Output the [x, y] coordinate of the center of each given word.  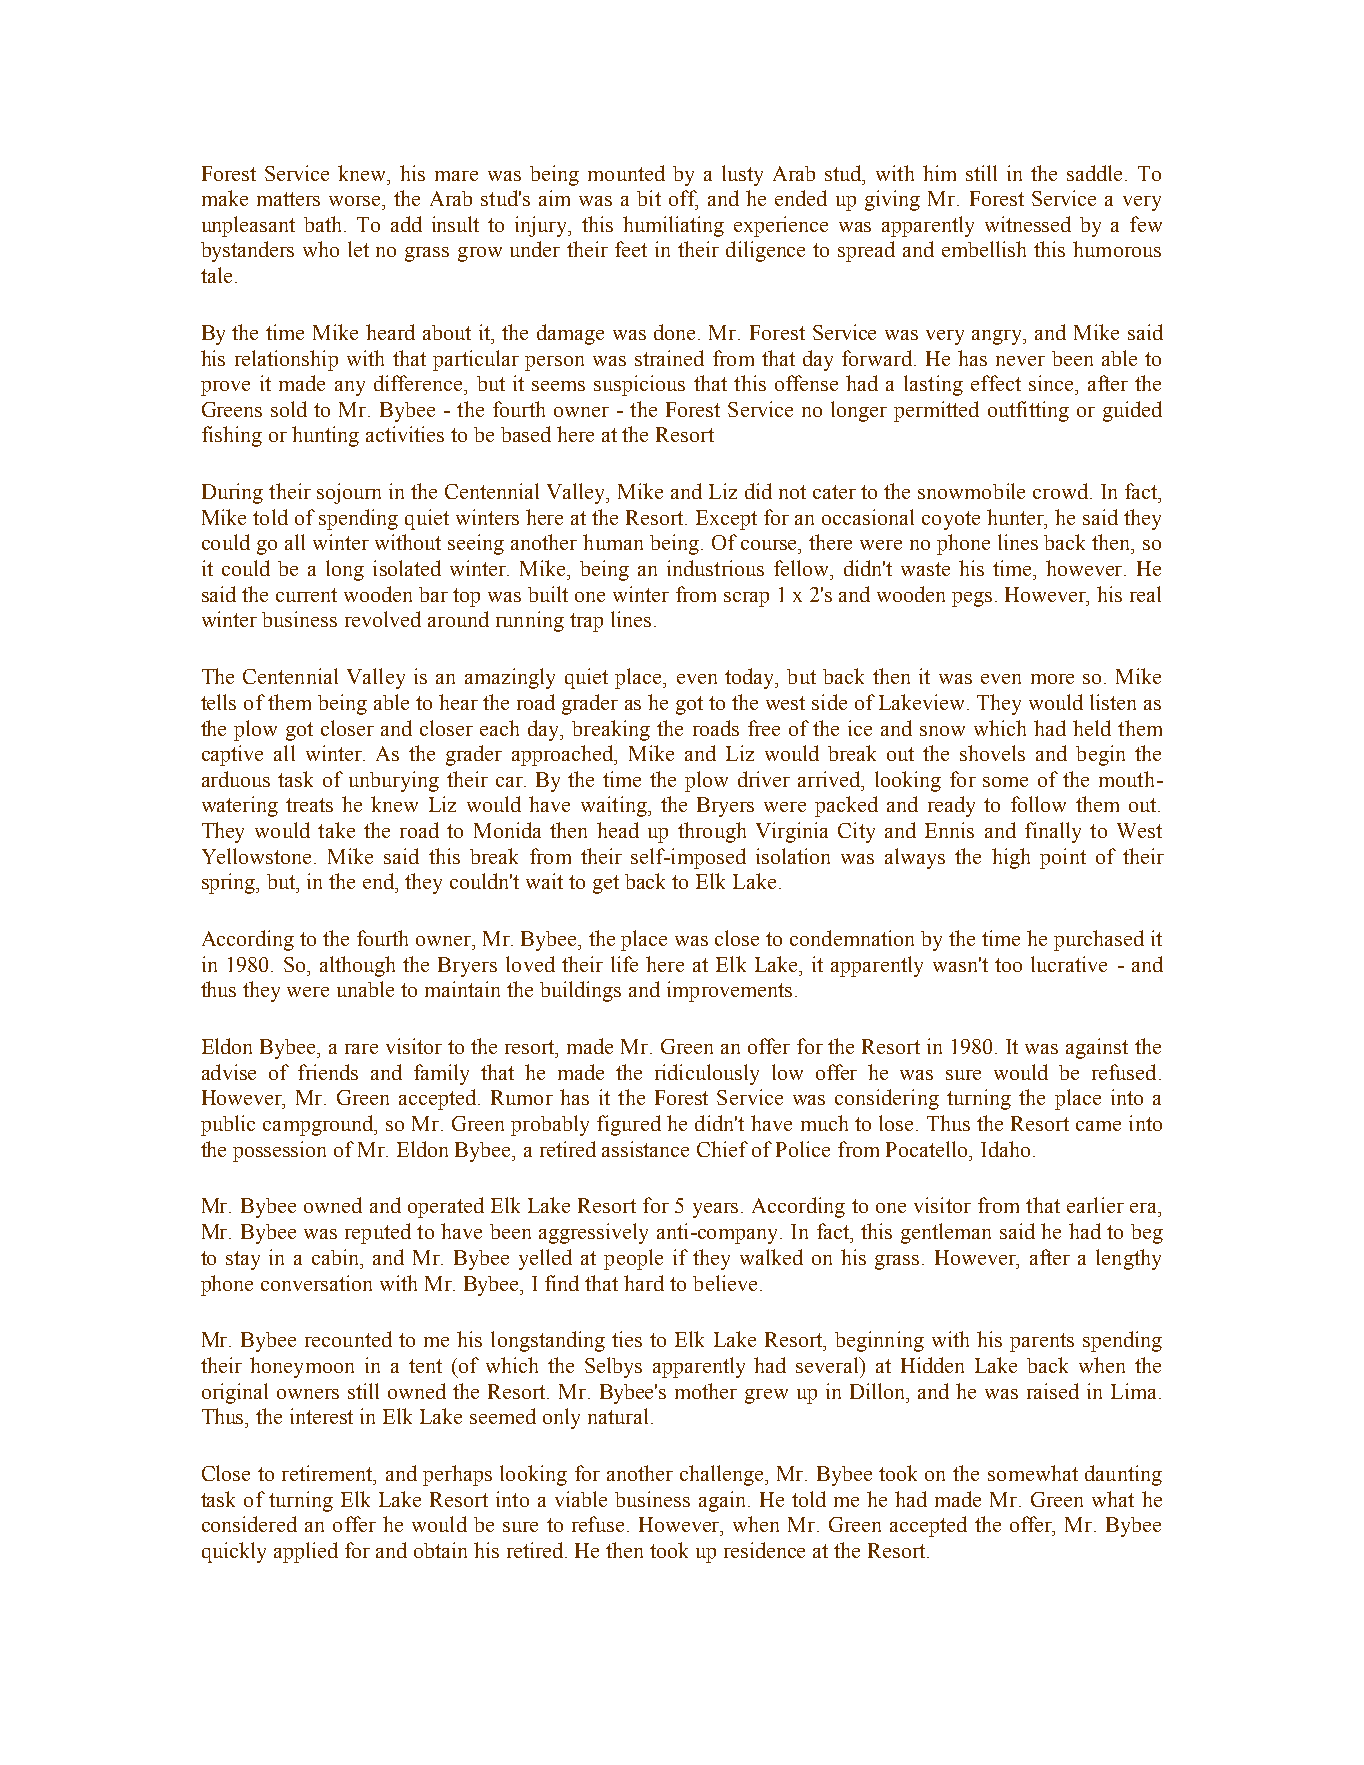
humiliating [673, 226]
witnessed [1028, 224]
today [751, 678]
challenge [723, 1475]
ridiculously [707, 1074]
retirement [328, 1473]
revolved [383, 619]
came [1098, 1126]
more [1052, 679]
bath [324, 224]
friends [328, 1072]
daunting [1123, 1475]
